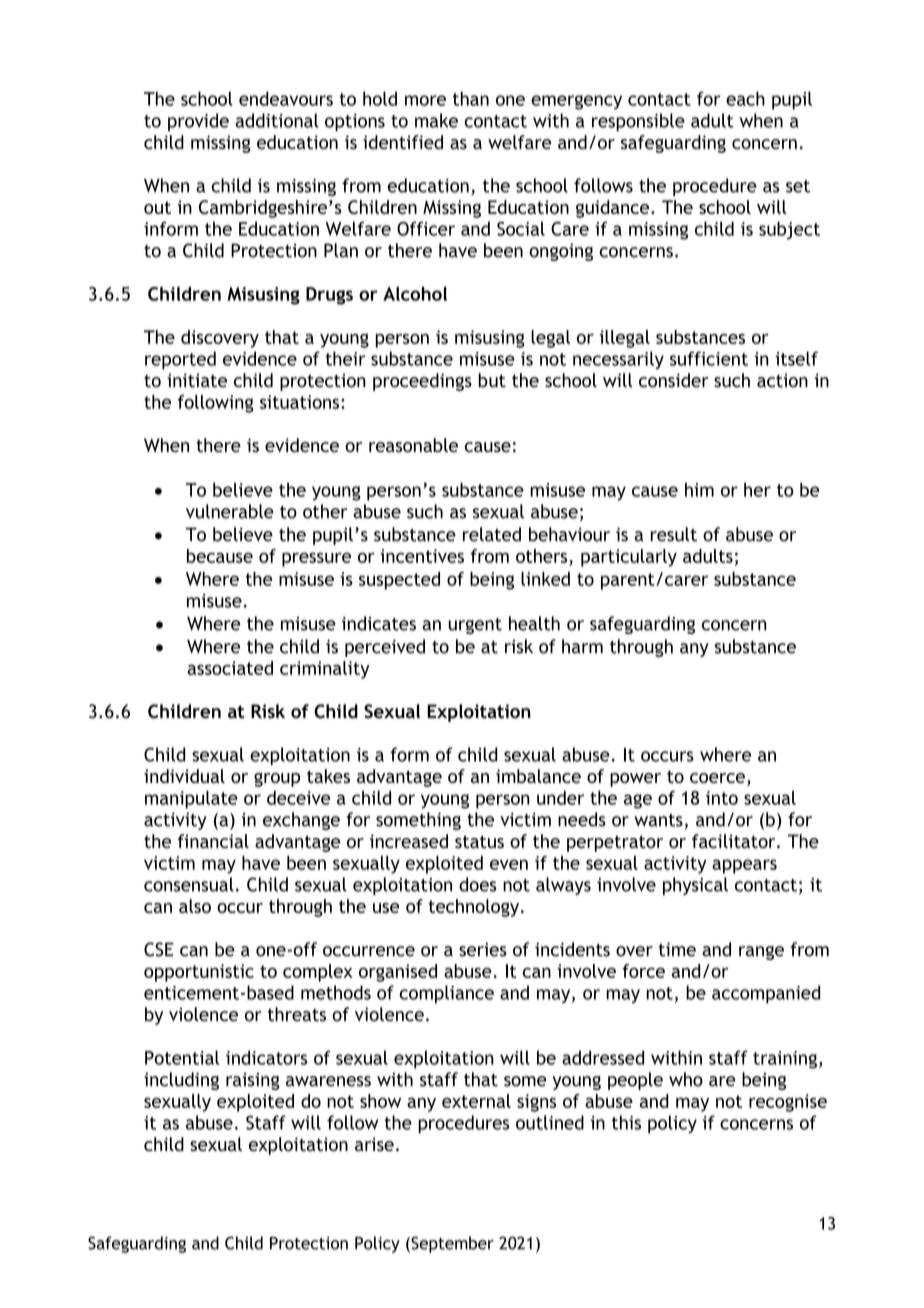 Image resolution: width=924 pixels, height=1308 pixels. What do you see at coordinates (674, 534) in the document?
I see `result` at bounding box center [674, 534].
